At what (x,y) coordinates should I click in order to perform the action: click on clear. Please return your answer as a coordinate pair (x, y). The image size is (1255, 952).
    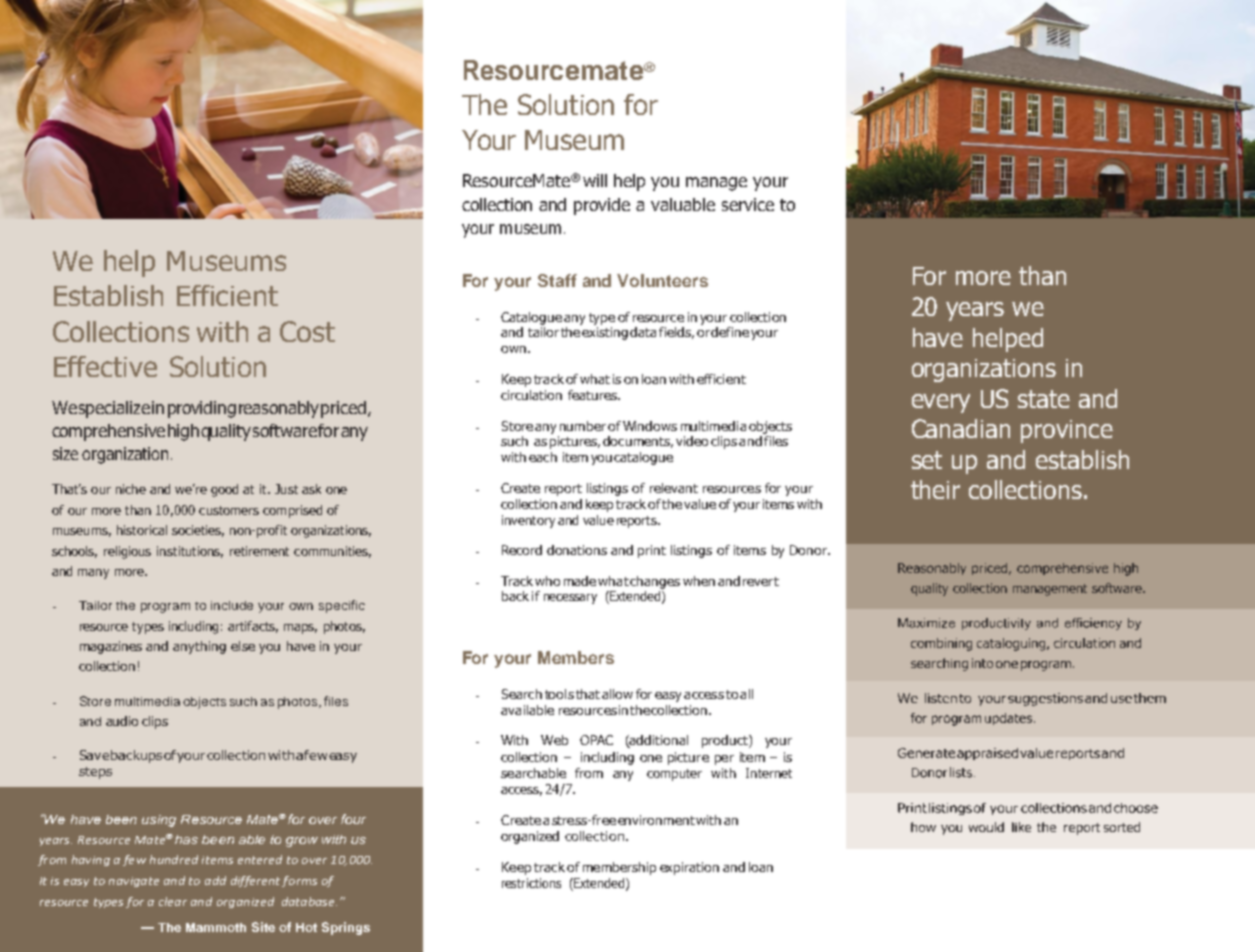
    Looking at the image, I should click on (173, 901).
